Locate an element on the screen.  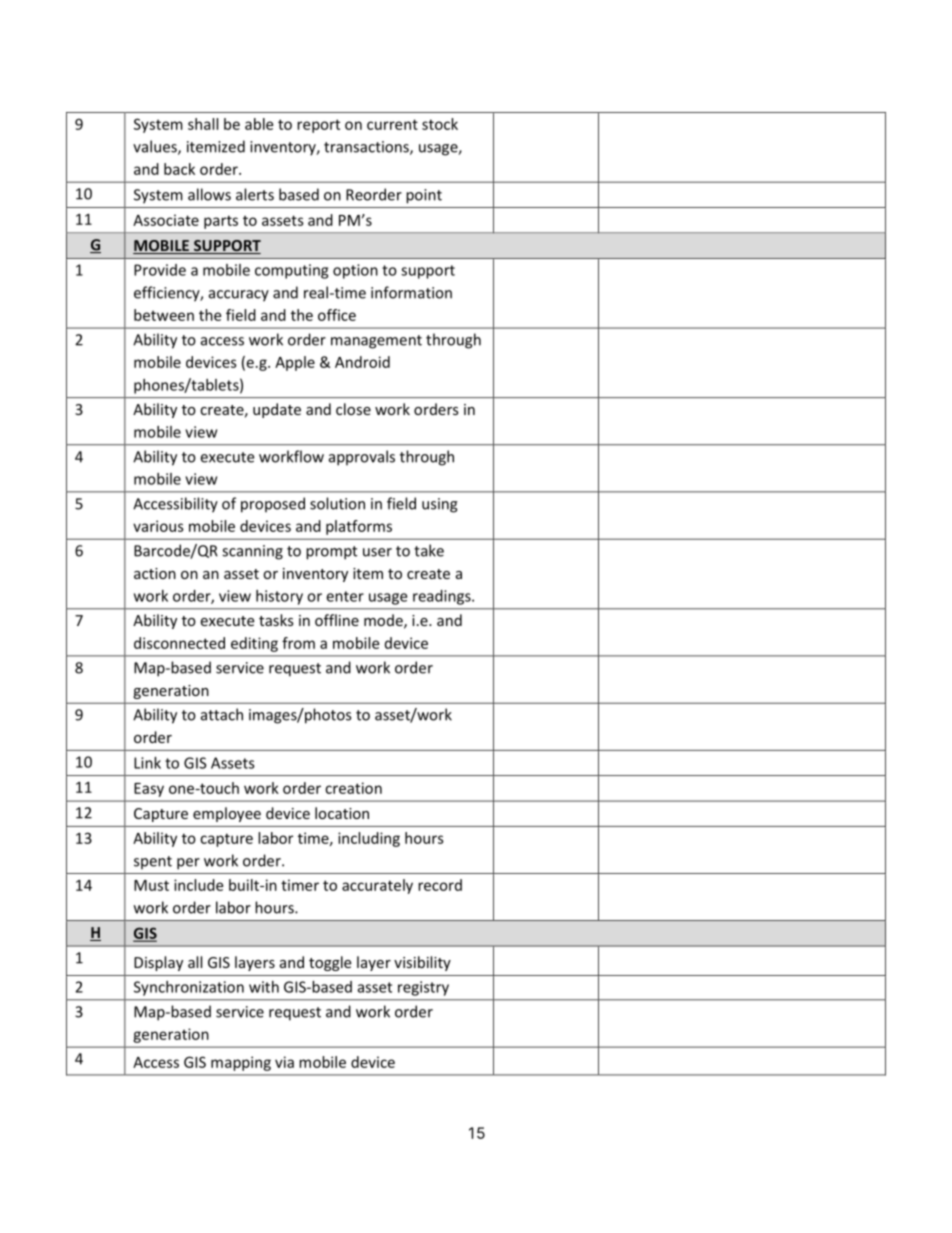
current is located at coordinates (392, 124).
